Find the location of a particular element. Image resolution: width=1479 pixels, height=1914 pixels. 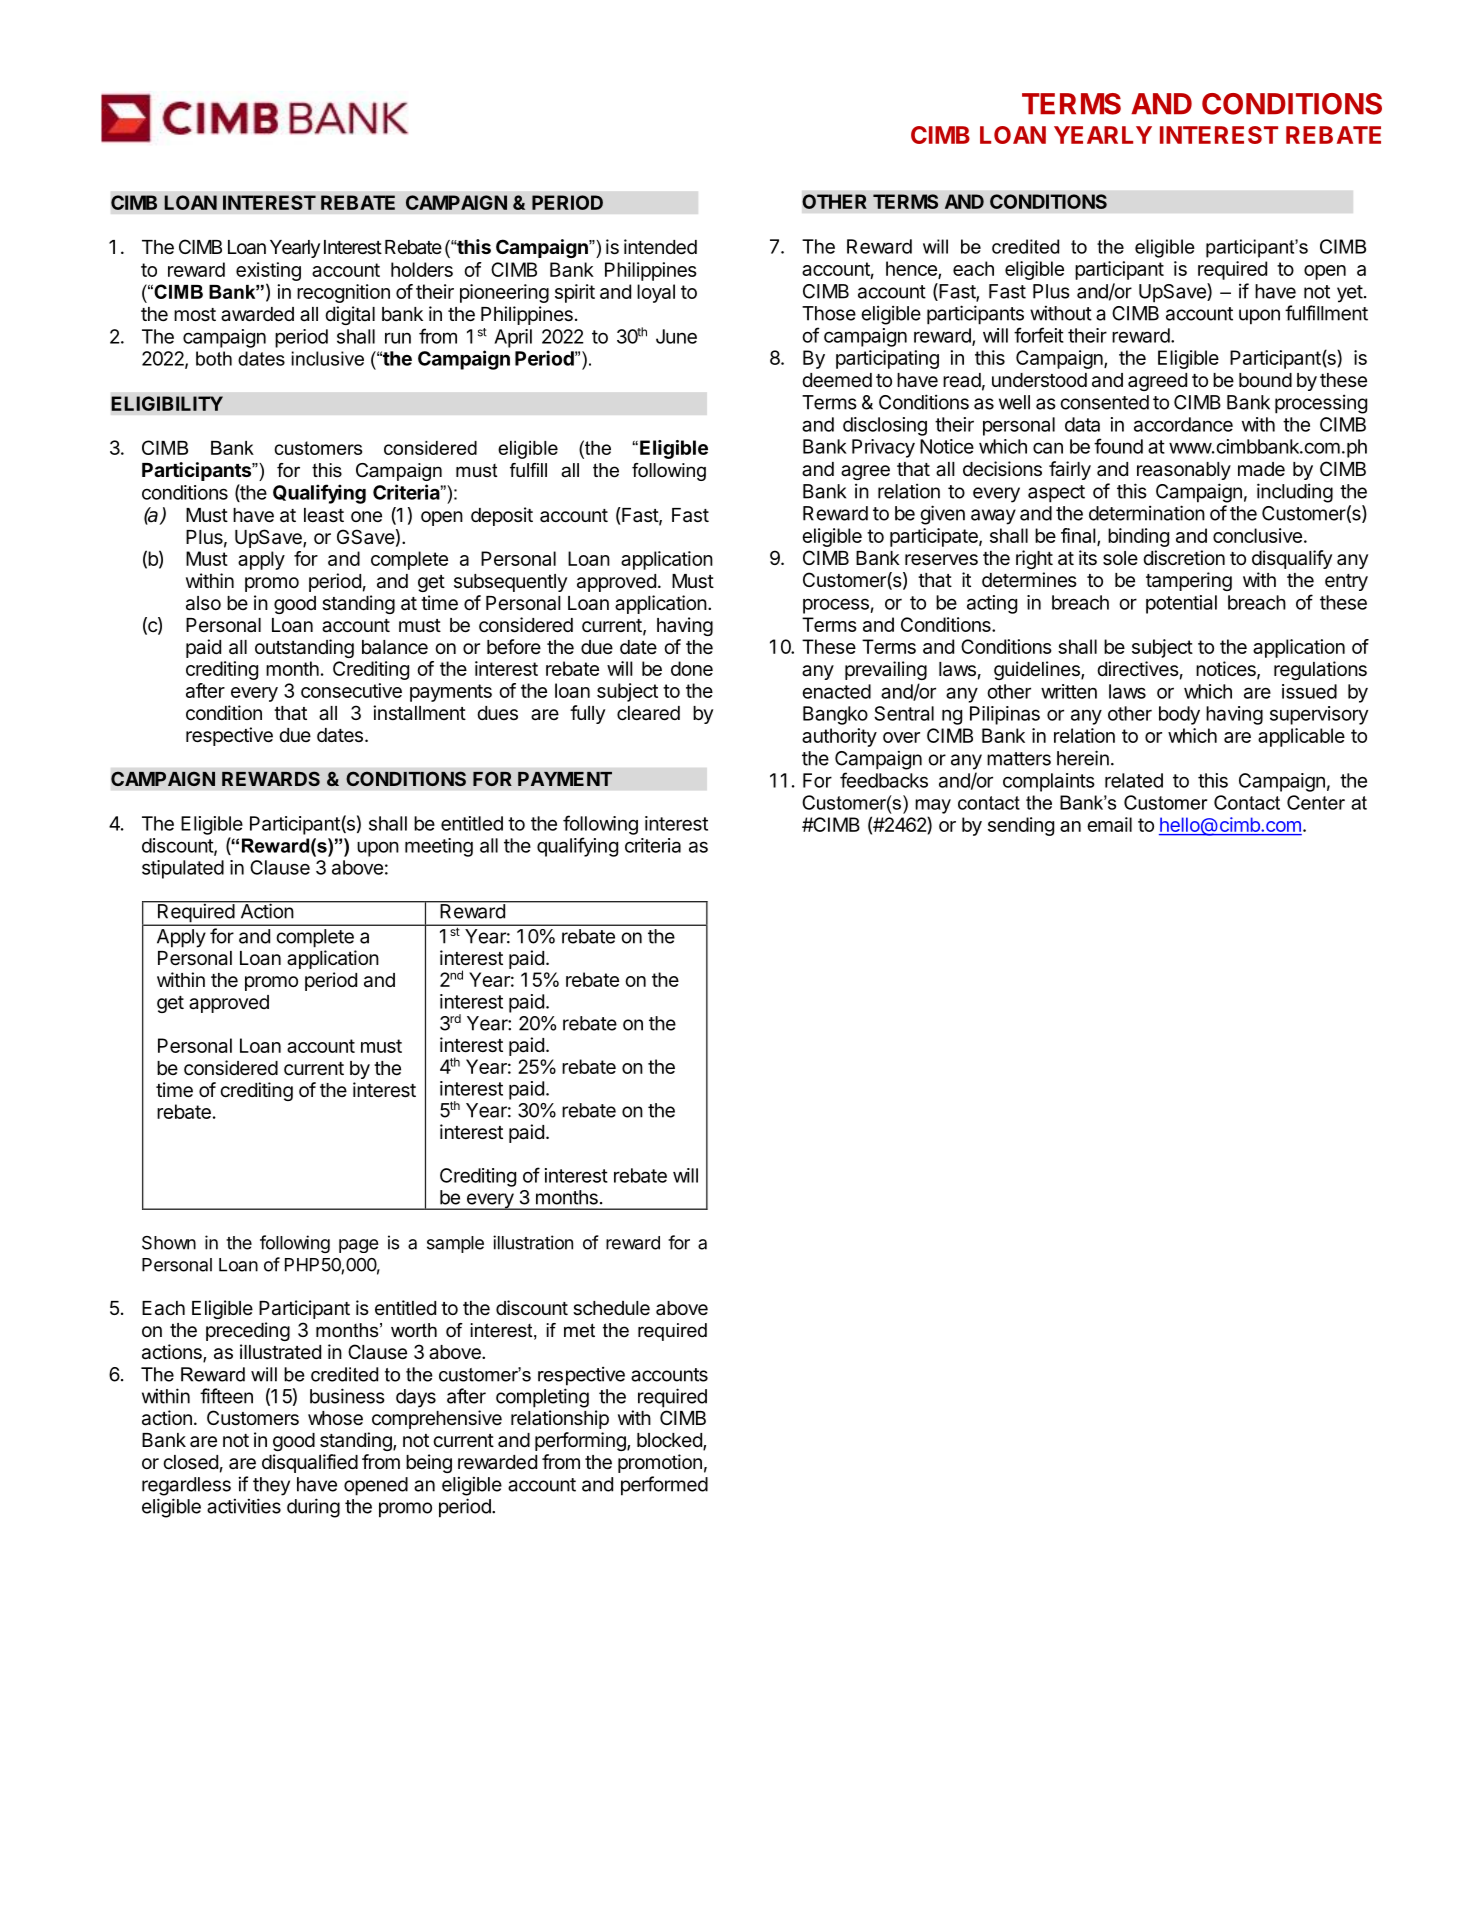

tampering is located at coordinates (1189, 581).
